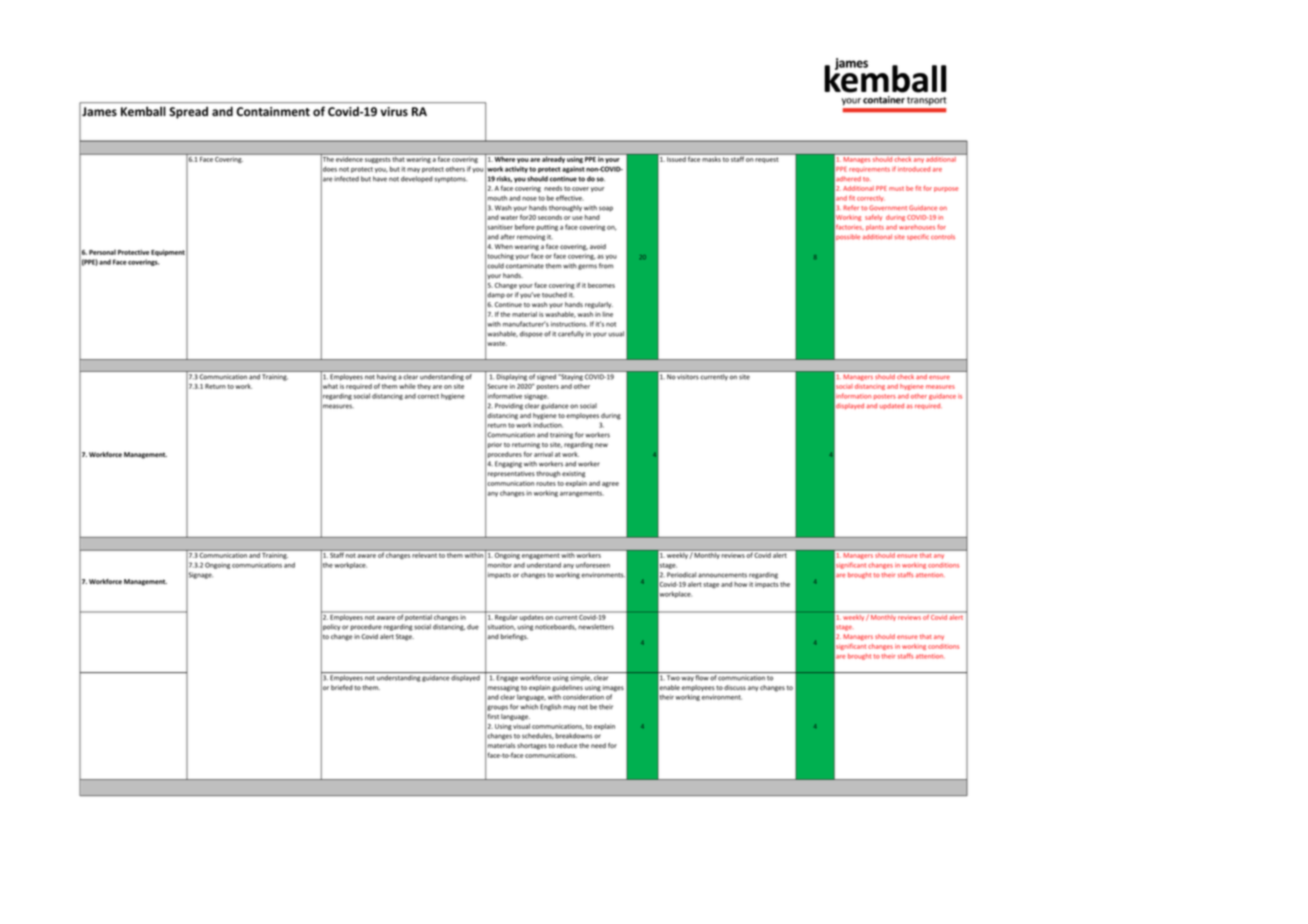 The height and width of the image is (924, 1308). Describe the element at coordinates (548, 425) in the image. I see `induction` at that location.
